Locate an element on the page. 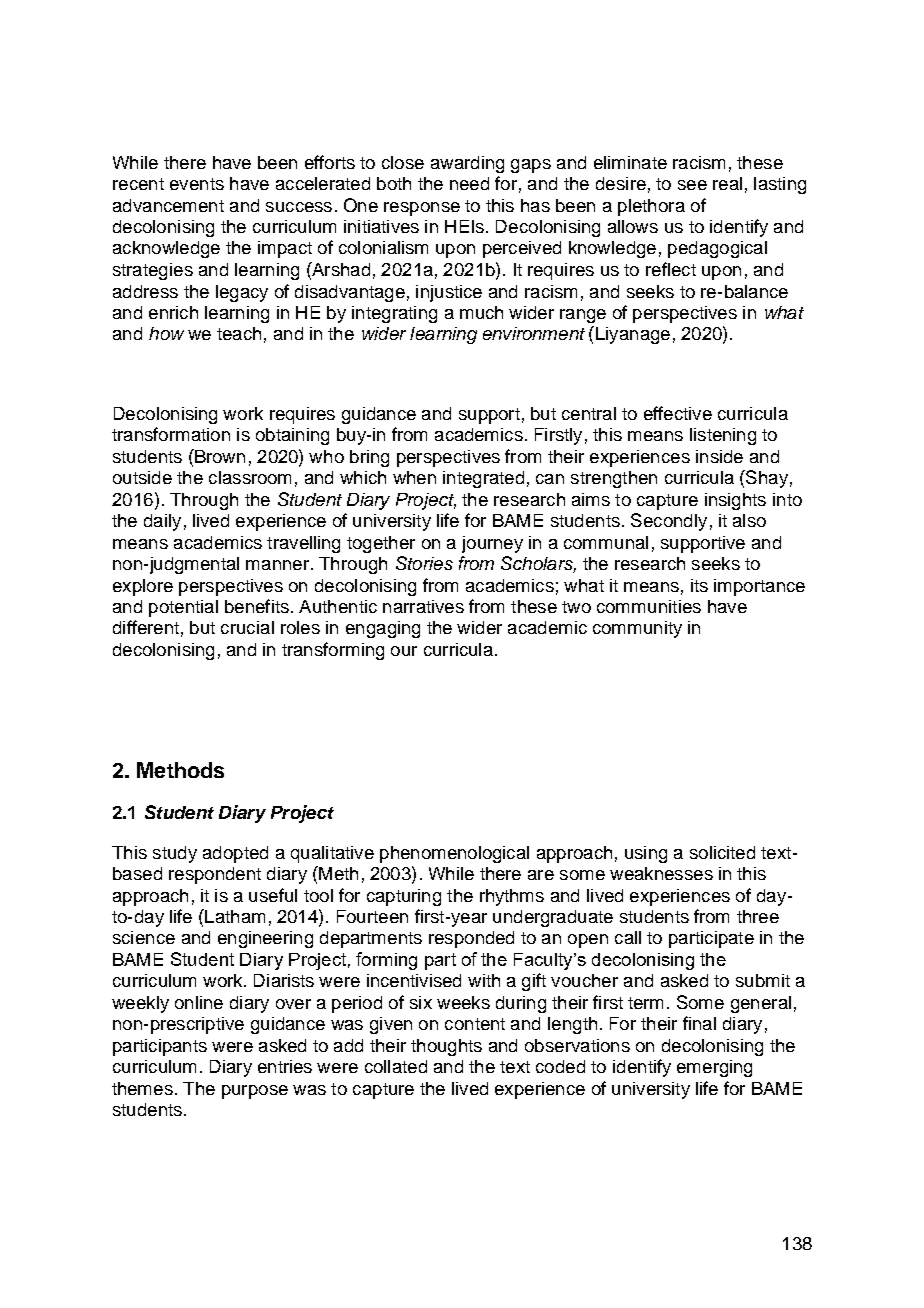 The image size is (924, 1308). phenomenological is located at coordinates (454, 854).
